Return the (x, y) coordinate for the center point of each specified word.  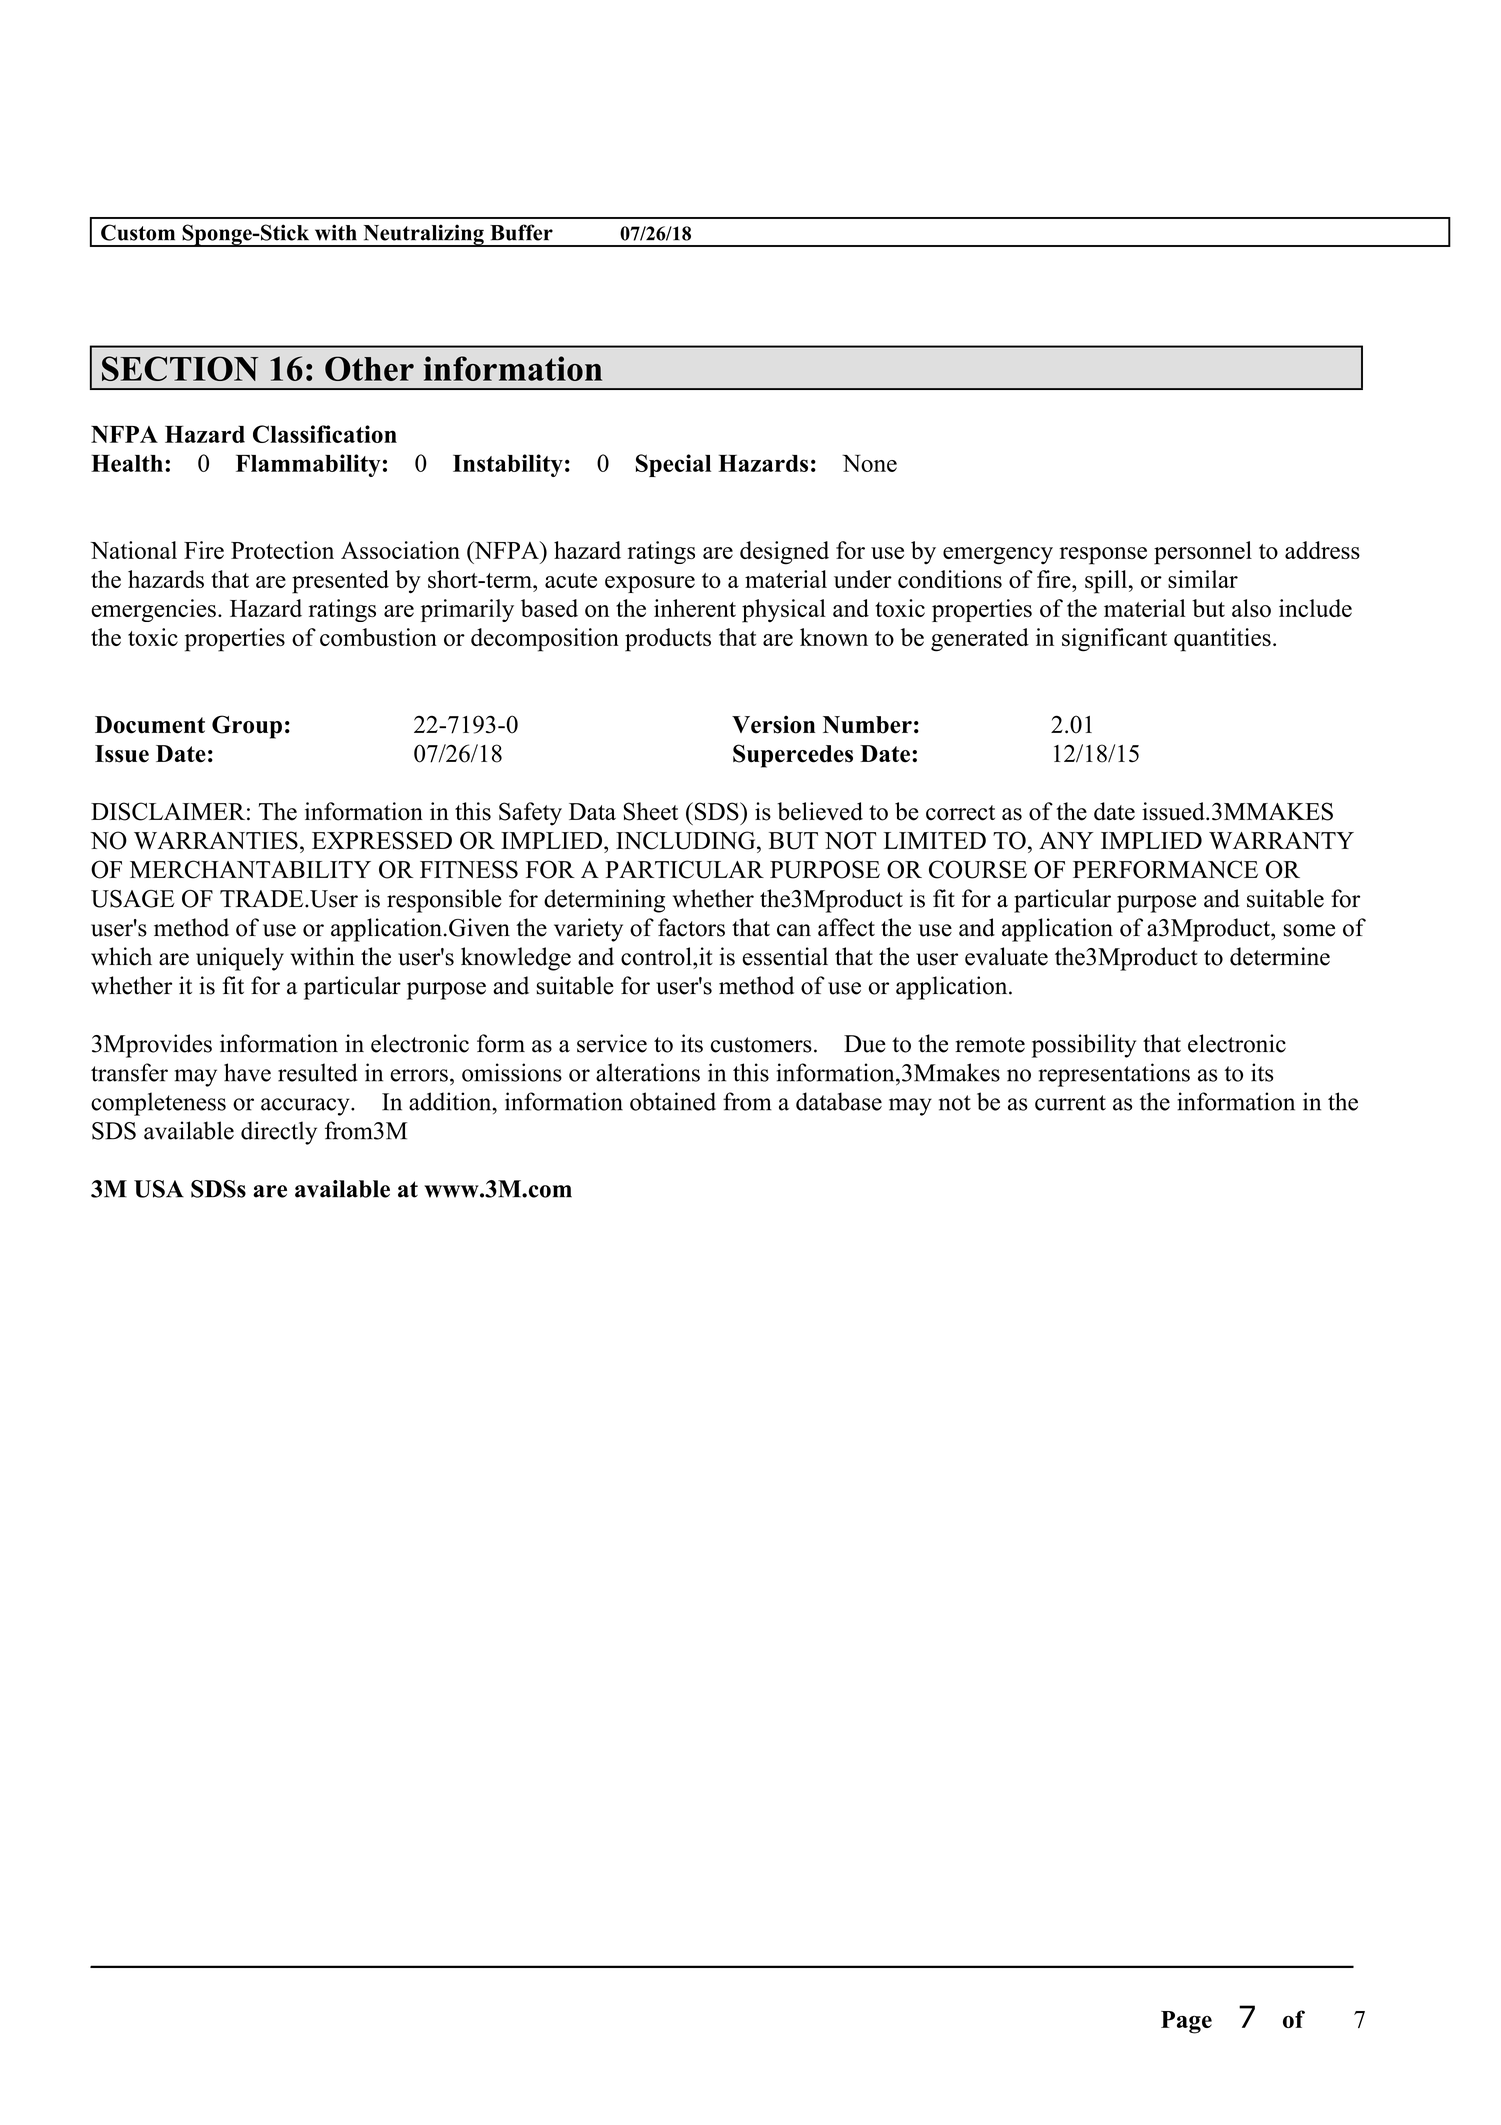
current (1070, 1103)
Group (247, 727)
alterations (648, 1072)
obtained (673, 1101)
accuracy (306, 1107)
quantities (1222, 640)
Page (1186, 2022)
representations (1114, 1075)
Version (773, 724)
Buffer (521, 232)
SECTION (180, 368)
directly (279, 1133)
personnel (1203, 553)
